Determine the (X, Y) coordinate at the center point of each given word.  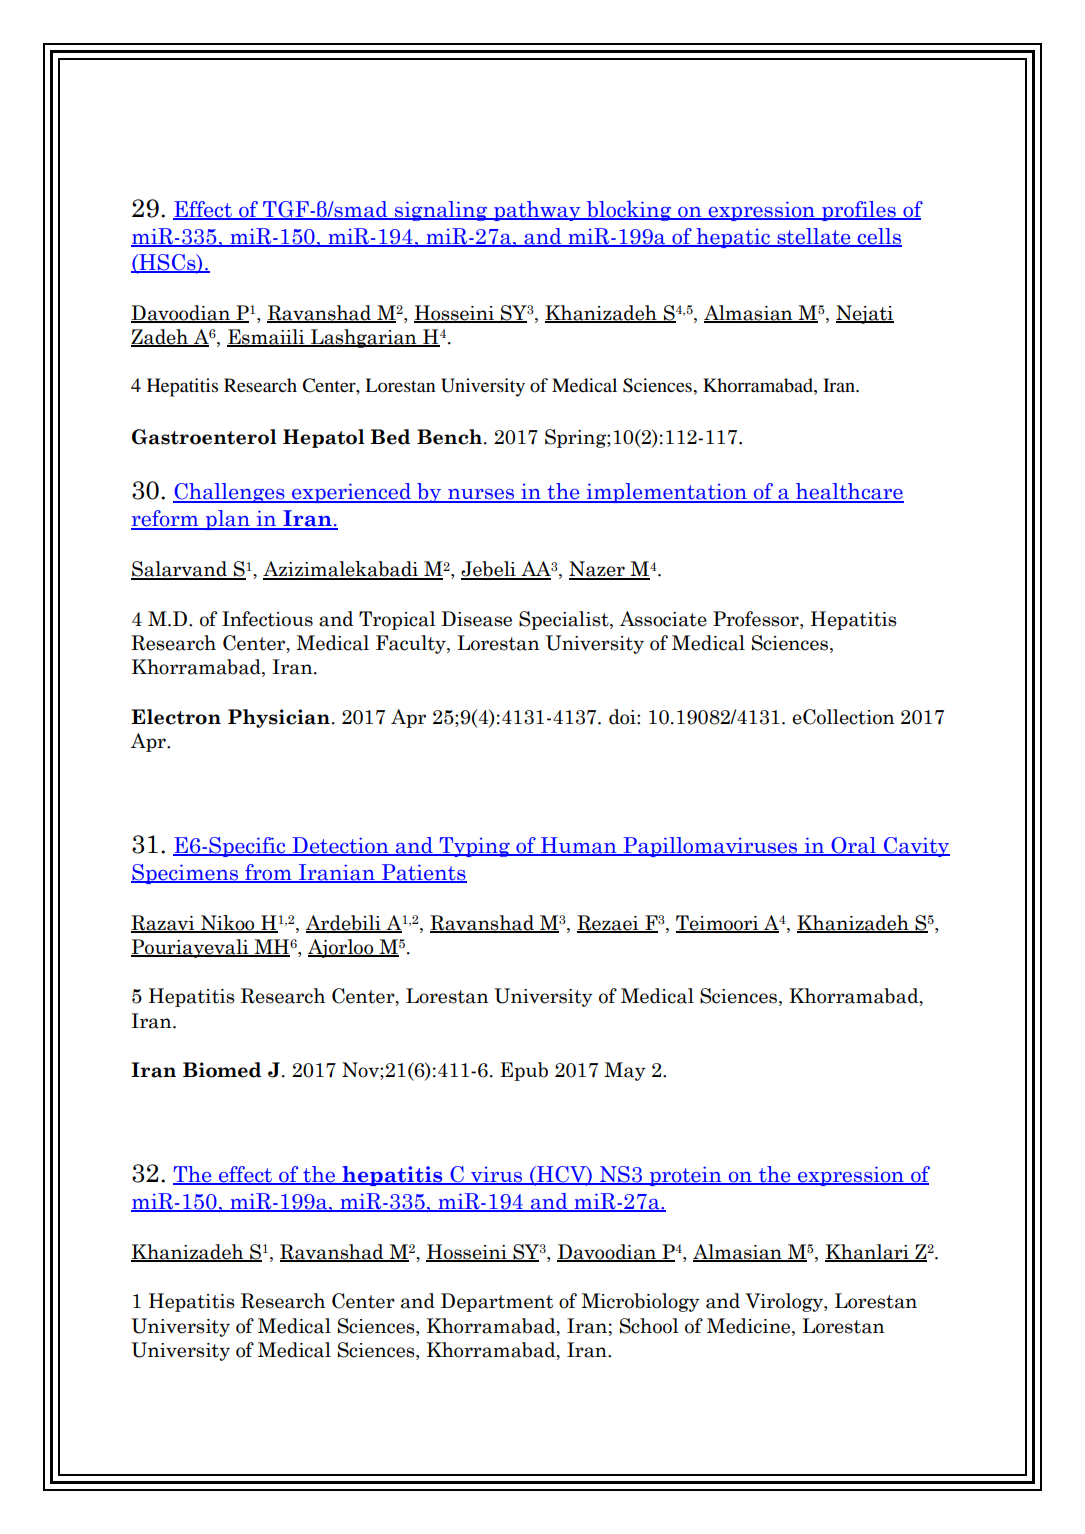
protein (685, 1176)
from (268, 873)
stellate (814, 237)
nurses (481, 495)
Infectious (267, 619)
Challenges (230, 493)
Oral (853, 846)
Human (579, 846)
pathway (537, 211)
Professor (757, 620)
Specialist (565, 620)
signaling (441, 211)
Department (497, 1302)
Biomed (222, 1070)
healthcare (849, 492)
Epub (524, 1071)
